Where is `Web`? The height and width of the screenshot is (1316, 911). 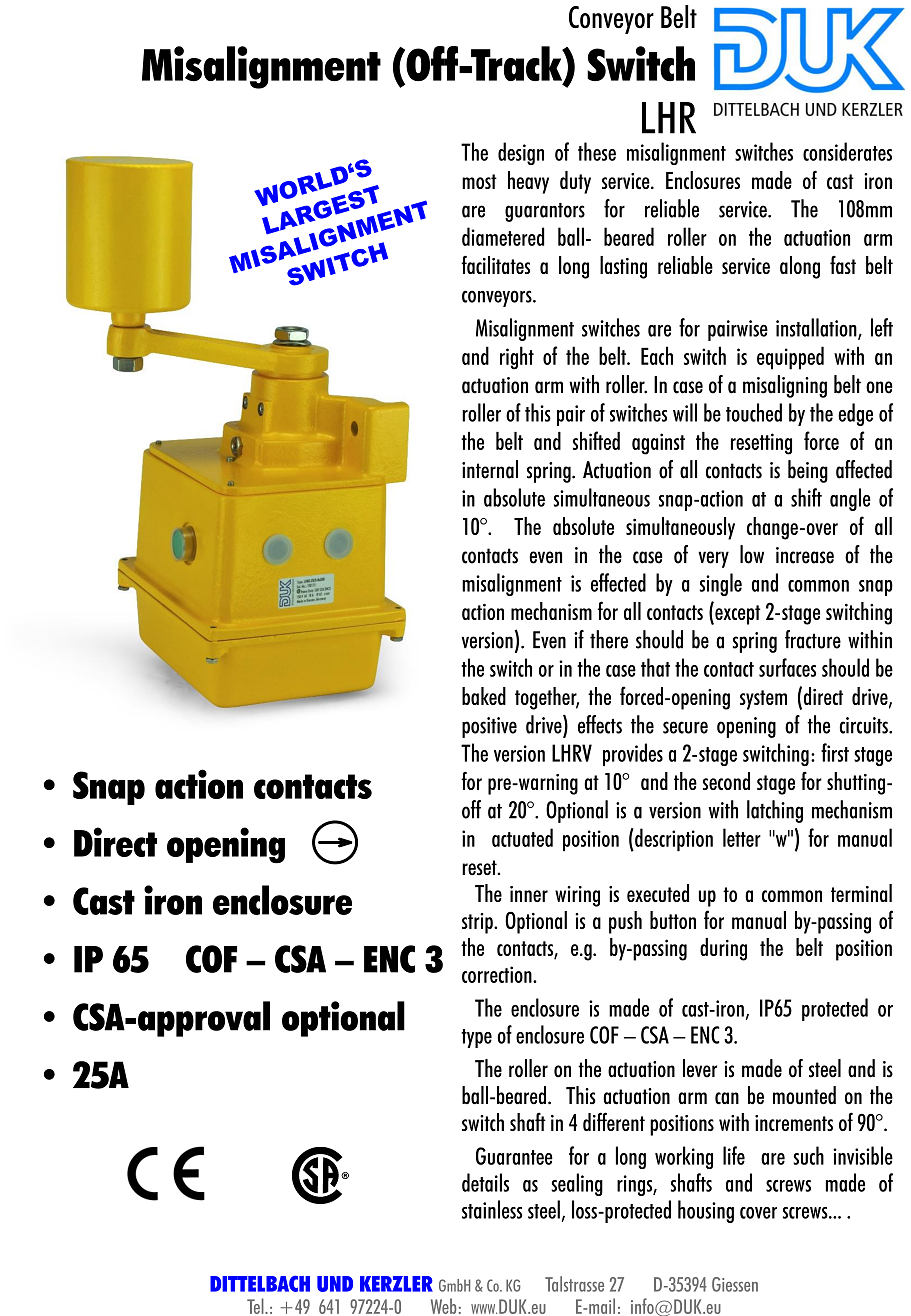 Web is located at coordinates (443, 1306).
